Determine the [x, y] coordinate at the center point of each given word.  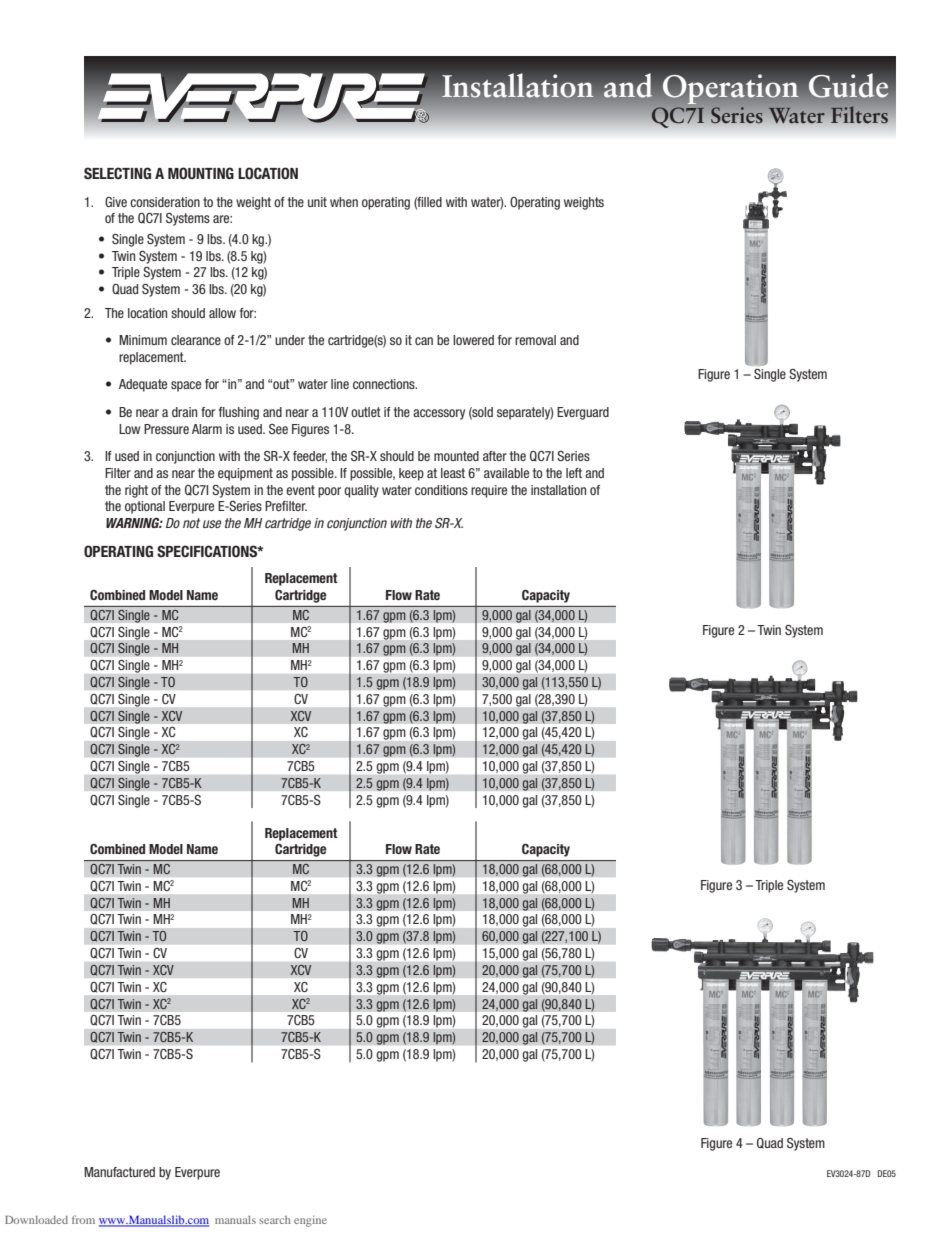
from [83, 1219]
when [344, 202]
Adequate [143, 385]
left [574, 473]
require [489, 491]
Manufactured [119, 1172]
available [506, 473]
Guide [848, 85]
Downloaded [36, 1220]
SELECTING [117, 173]
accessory [439, 414]
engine [310, 1221]
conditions [441, 490]
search [275, 1220]
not [191, 523]
